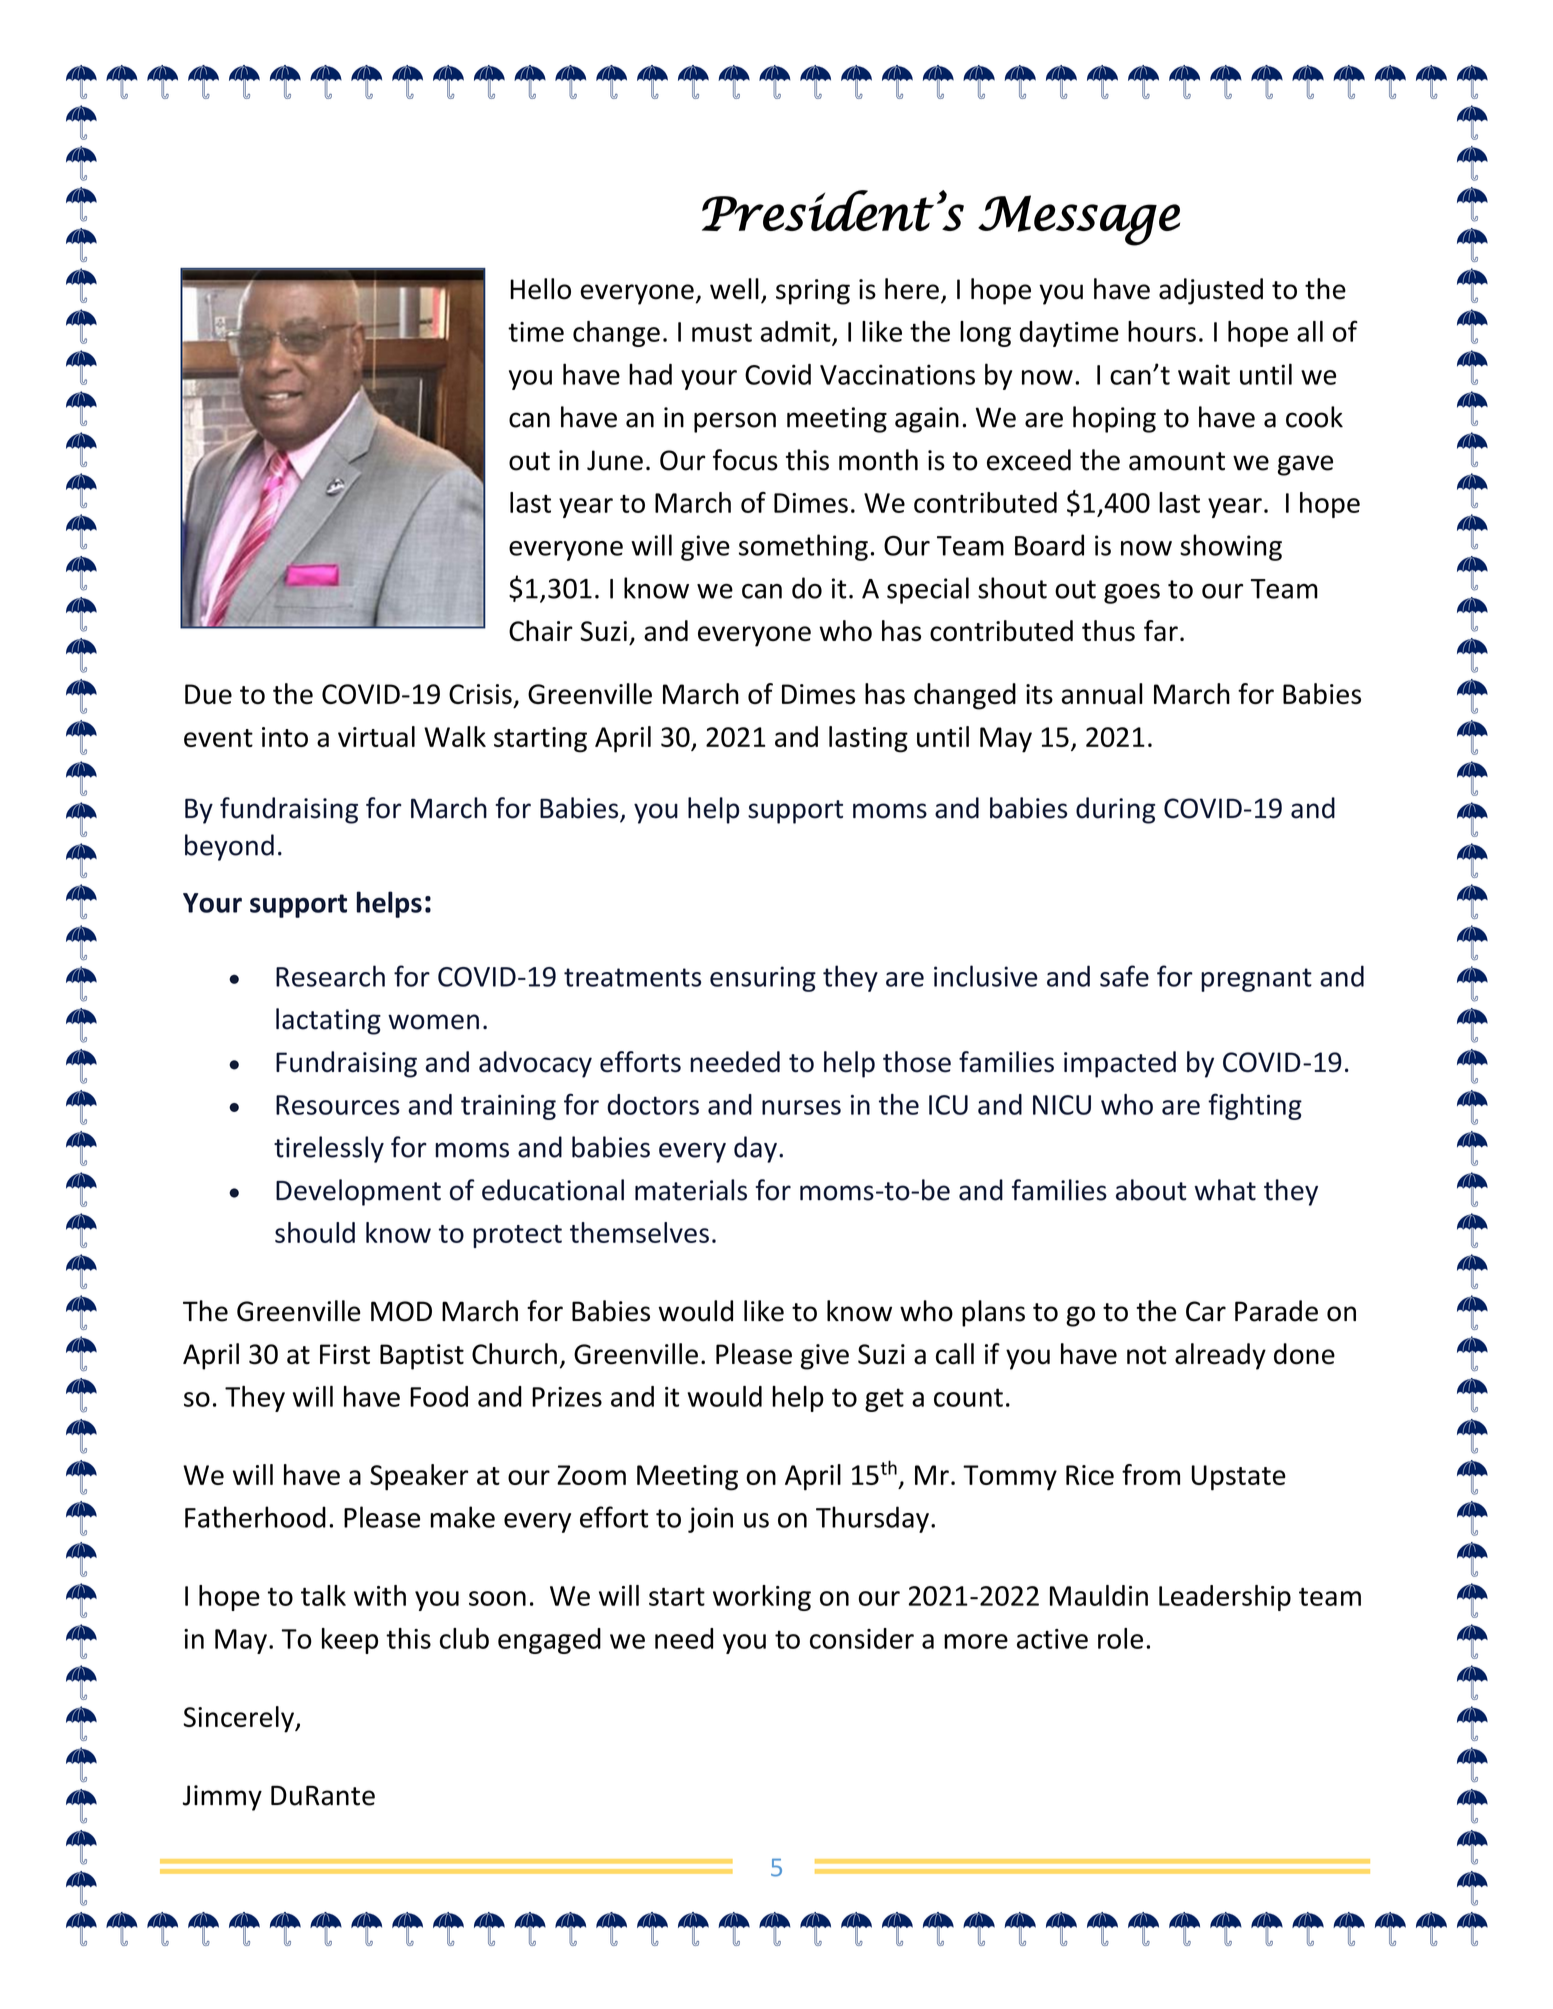 This document has width=1553, height=2009. What do you see at coordinates (540, 289) in the document?
I see `Hello` at bounding box center [540, 289].
